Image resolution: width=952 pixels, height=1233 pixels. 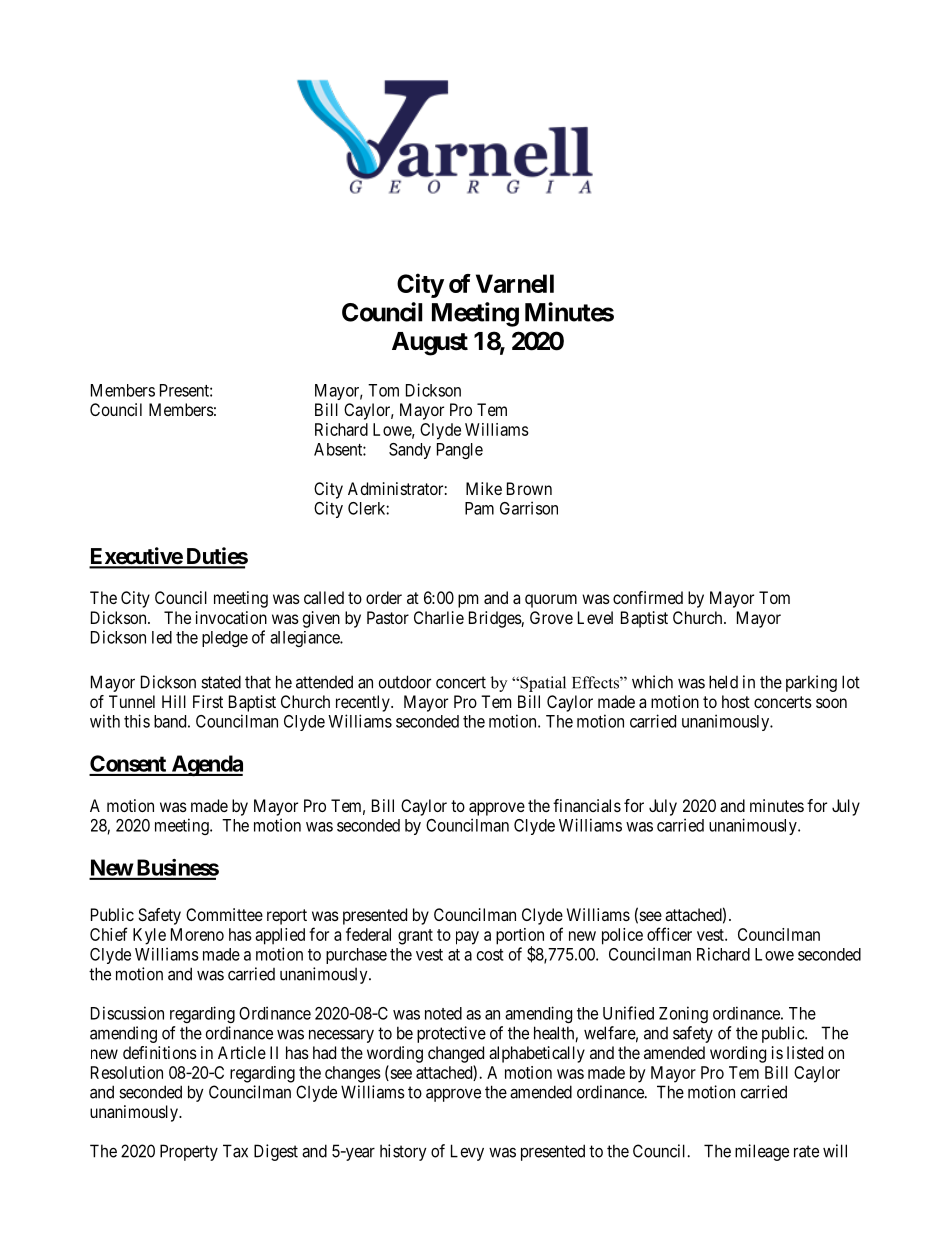 What do you see at coordinates (206, 765) in the image?
I see `Agenda` at bounding box center [206, 765].
